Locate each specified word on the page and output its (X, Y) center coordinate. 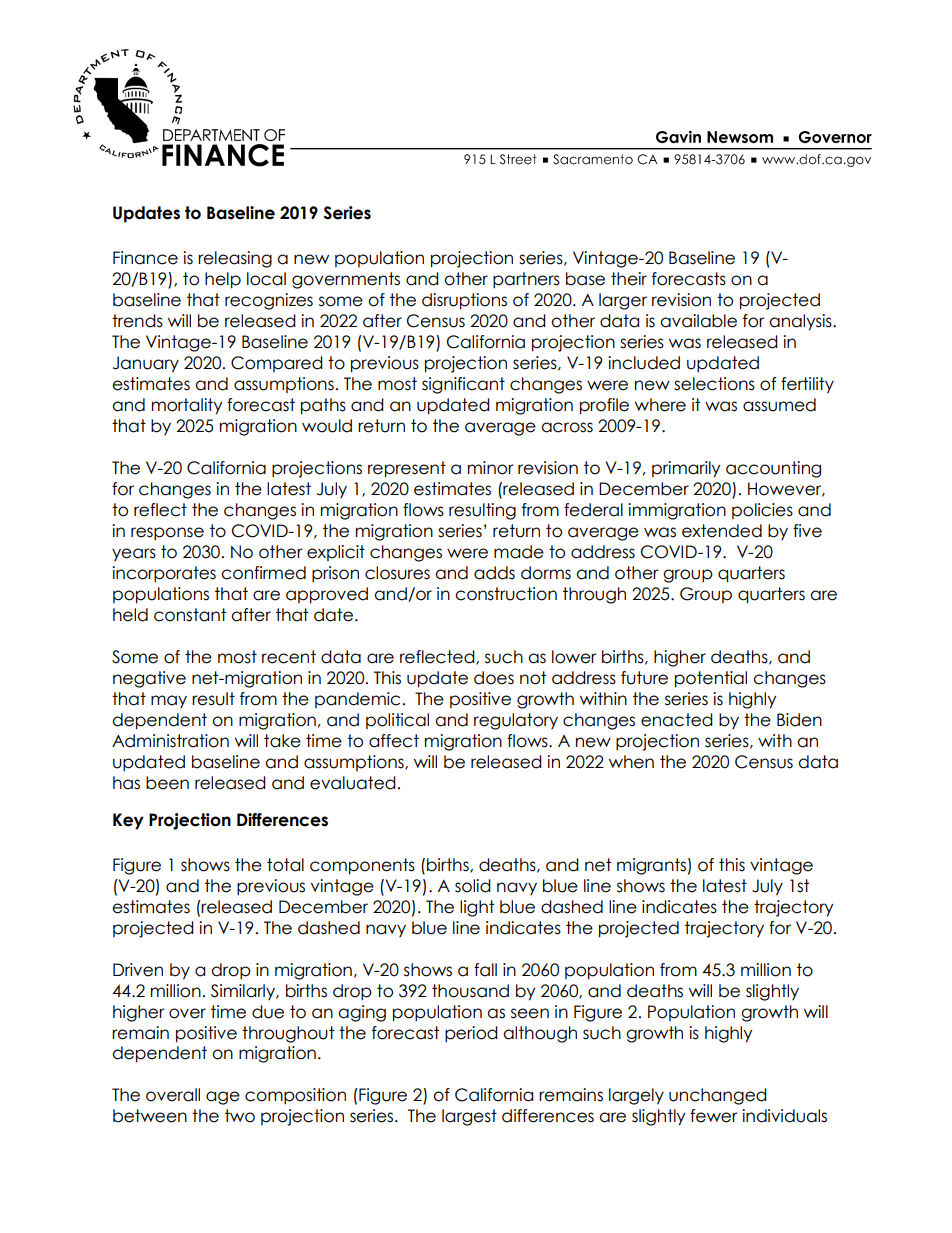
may (169, 701)
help (223, 280)
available (698, 321)
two (240, 1116)
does (494, 678)
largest (469, 1117)
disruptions (464, 301)
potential (711, 679)
